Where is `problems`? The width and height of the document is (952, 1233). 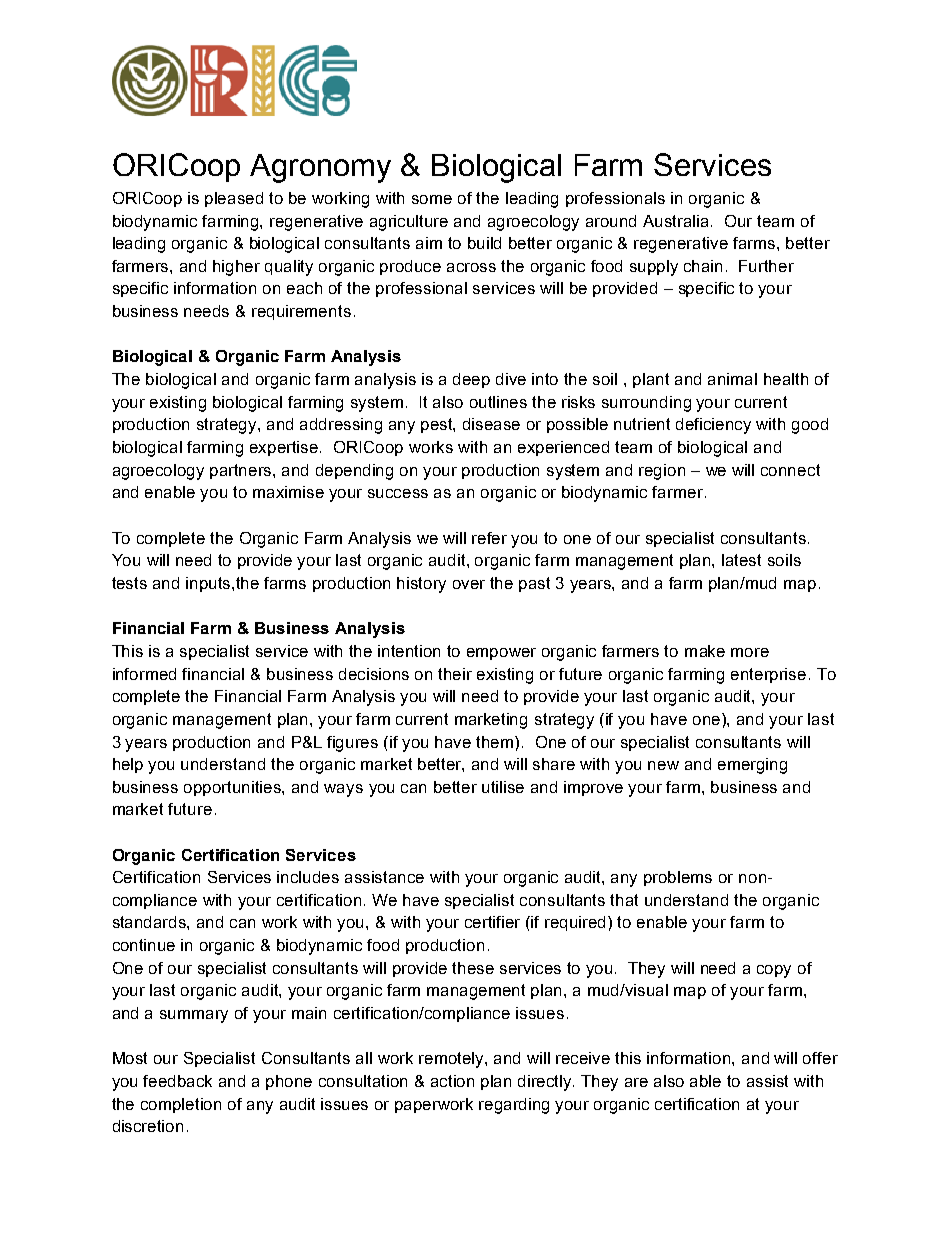
problems is located at coordinates (678, 878).
